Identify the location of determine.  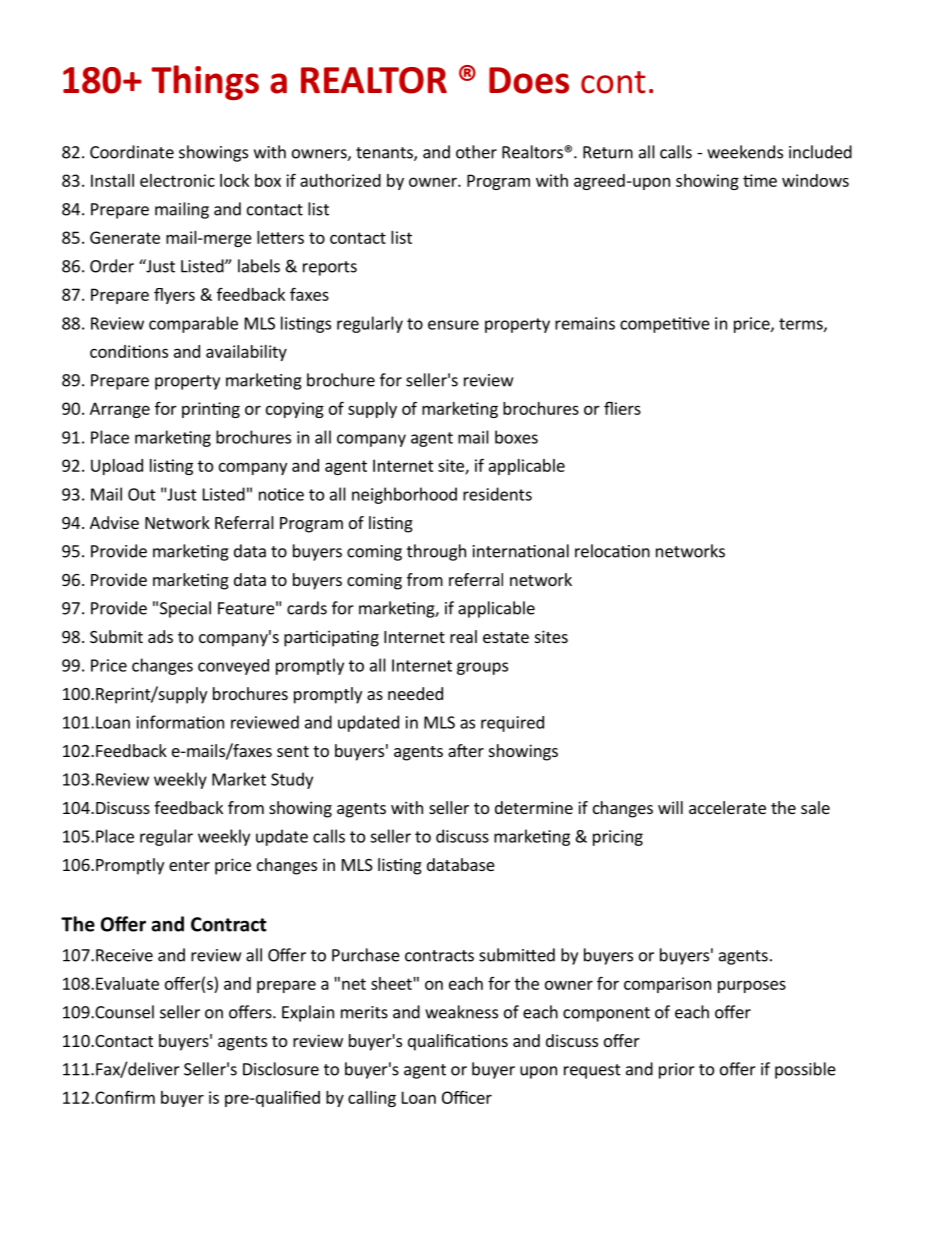
(534, 807).
